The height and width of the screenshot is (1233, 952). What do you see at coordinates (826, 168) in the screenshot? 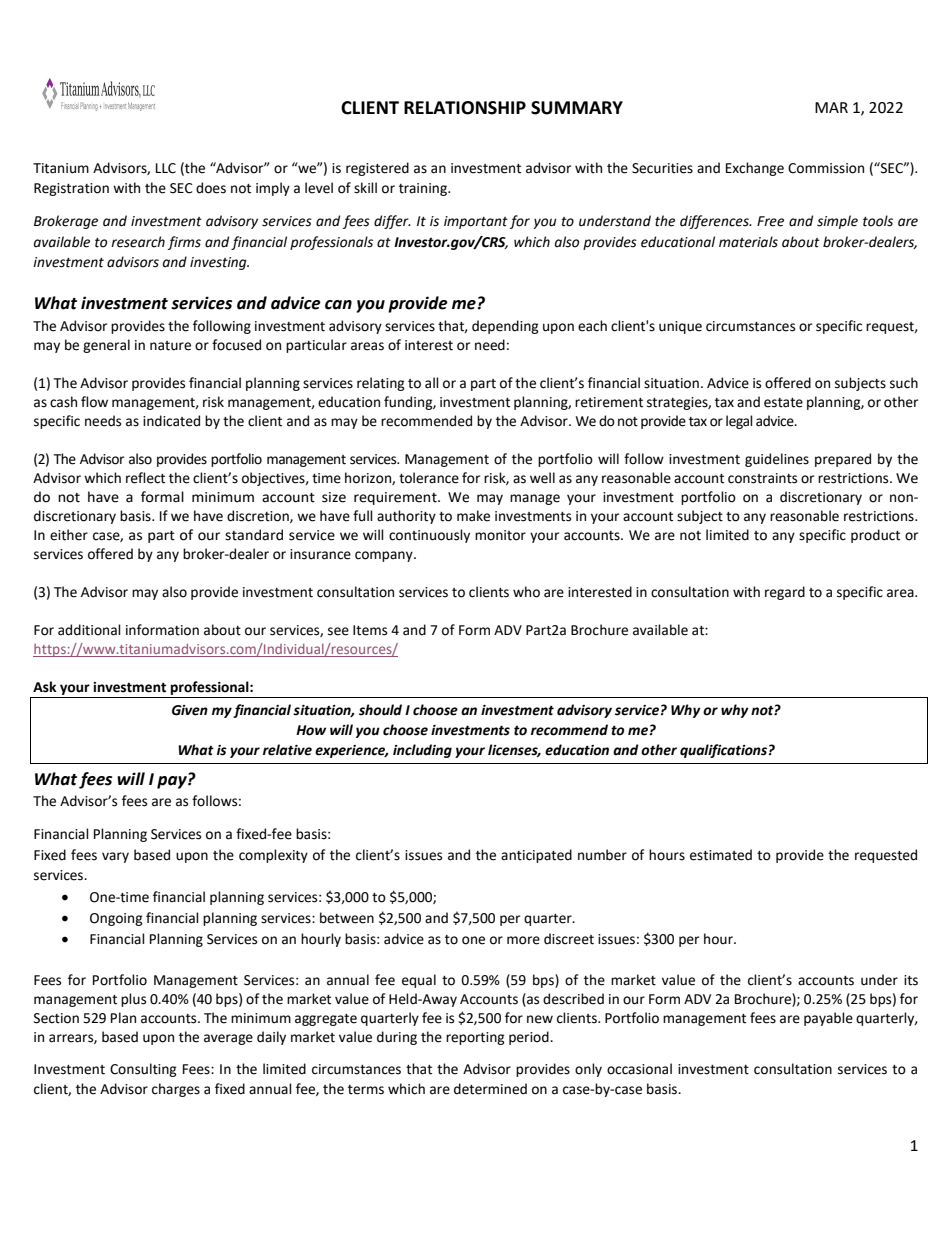
I see `Commission` at bounding box center [826, 168].
